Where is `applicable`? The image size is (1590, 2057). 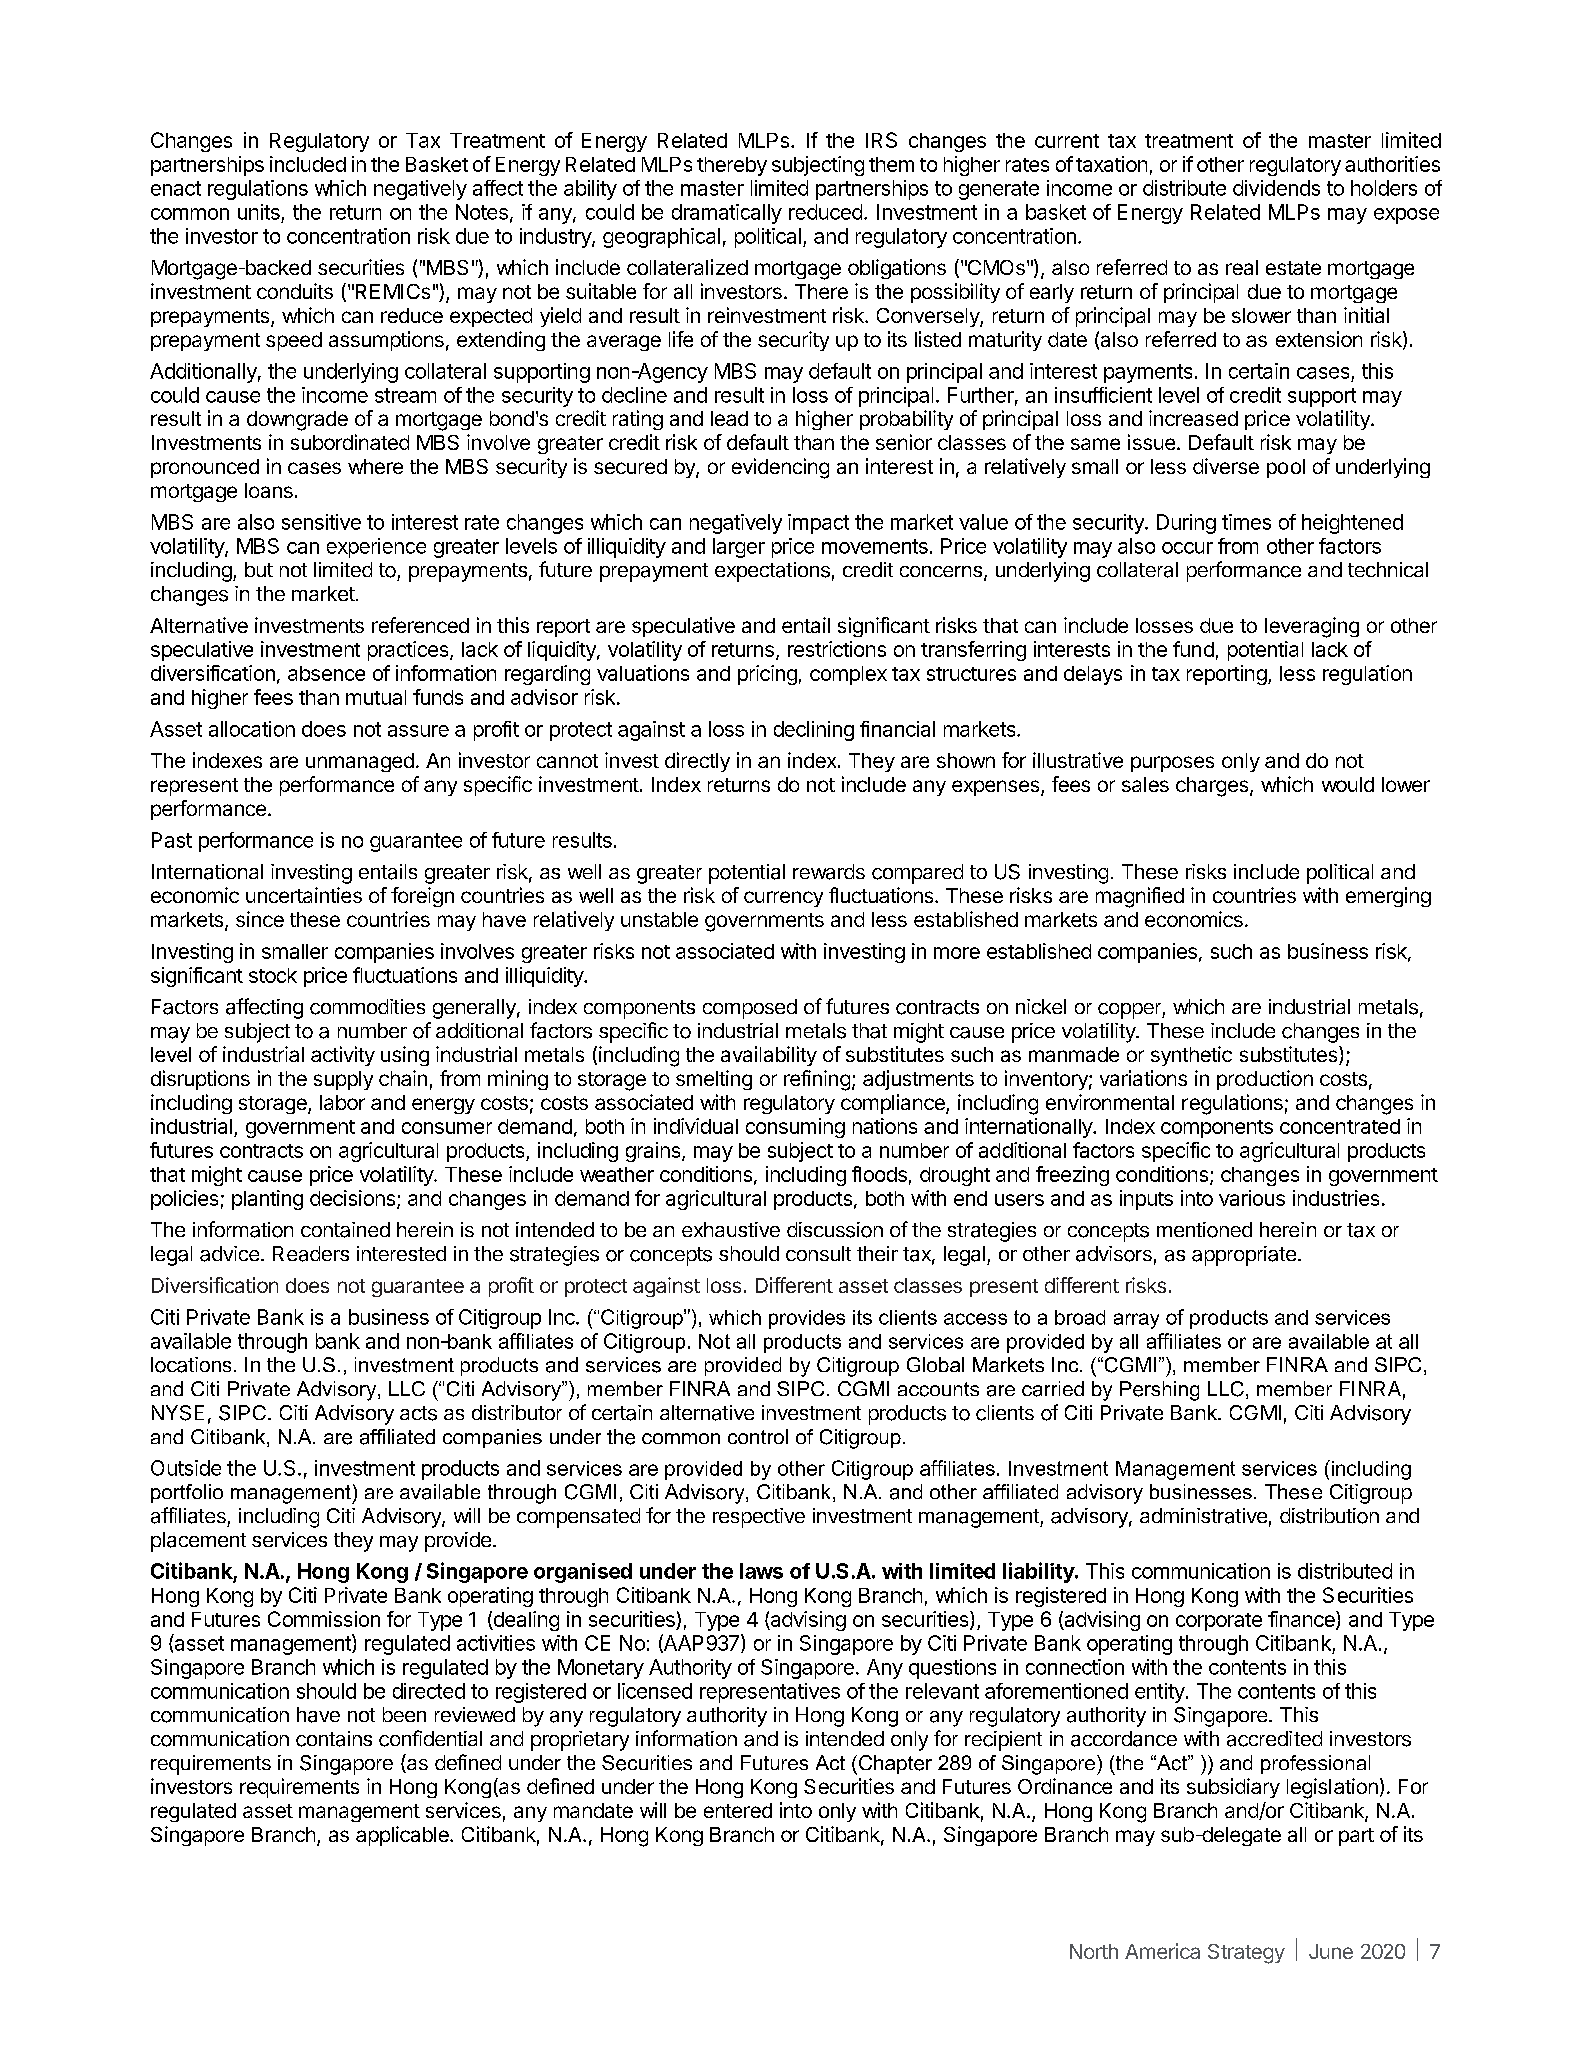 applicable is located at coordinates (403, 1836).
